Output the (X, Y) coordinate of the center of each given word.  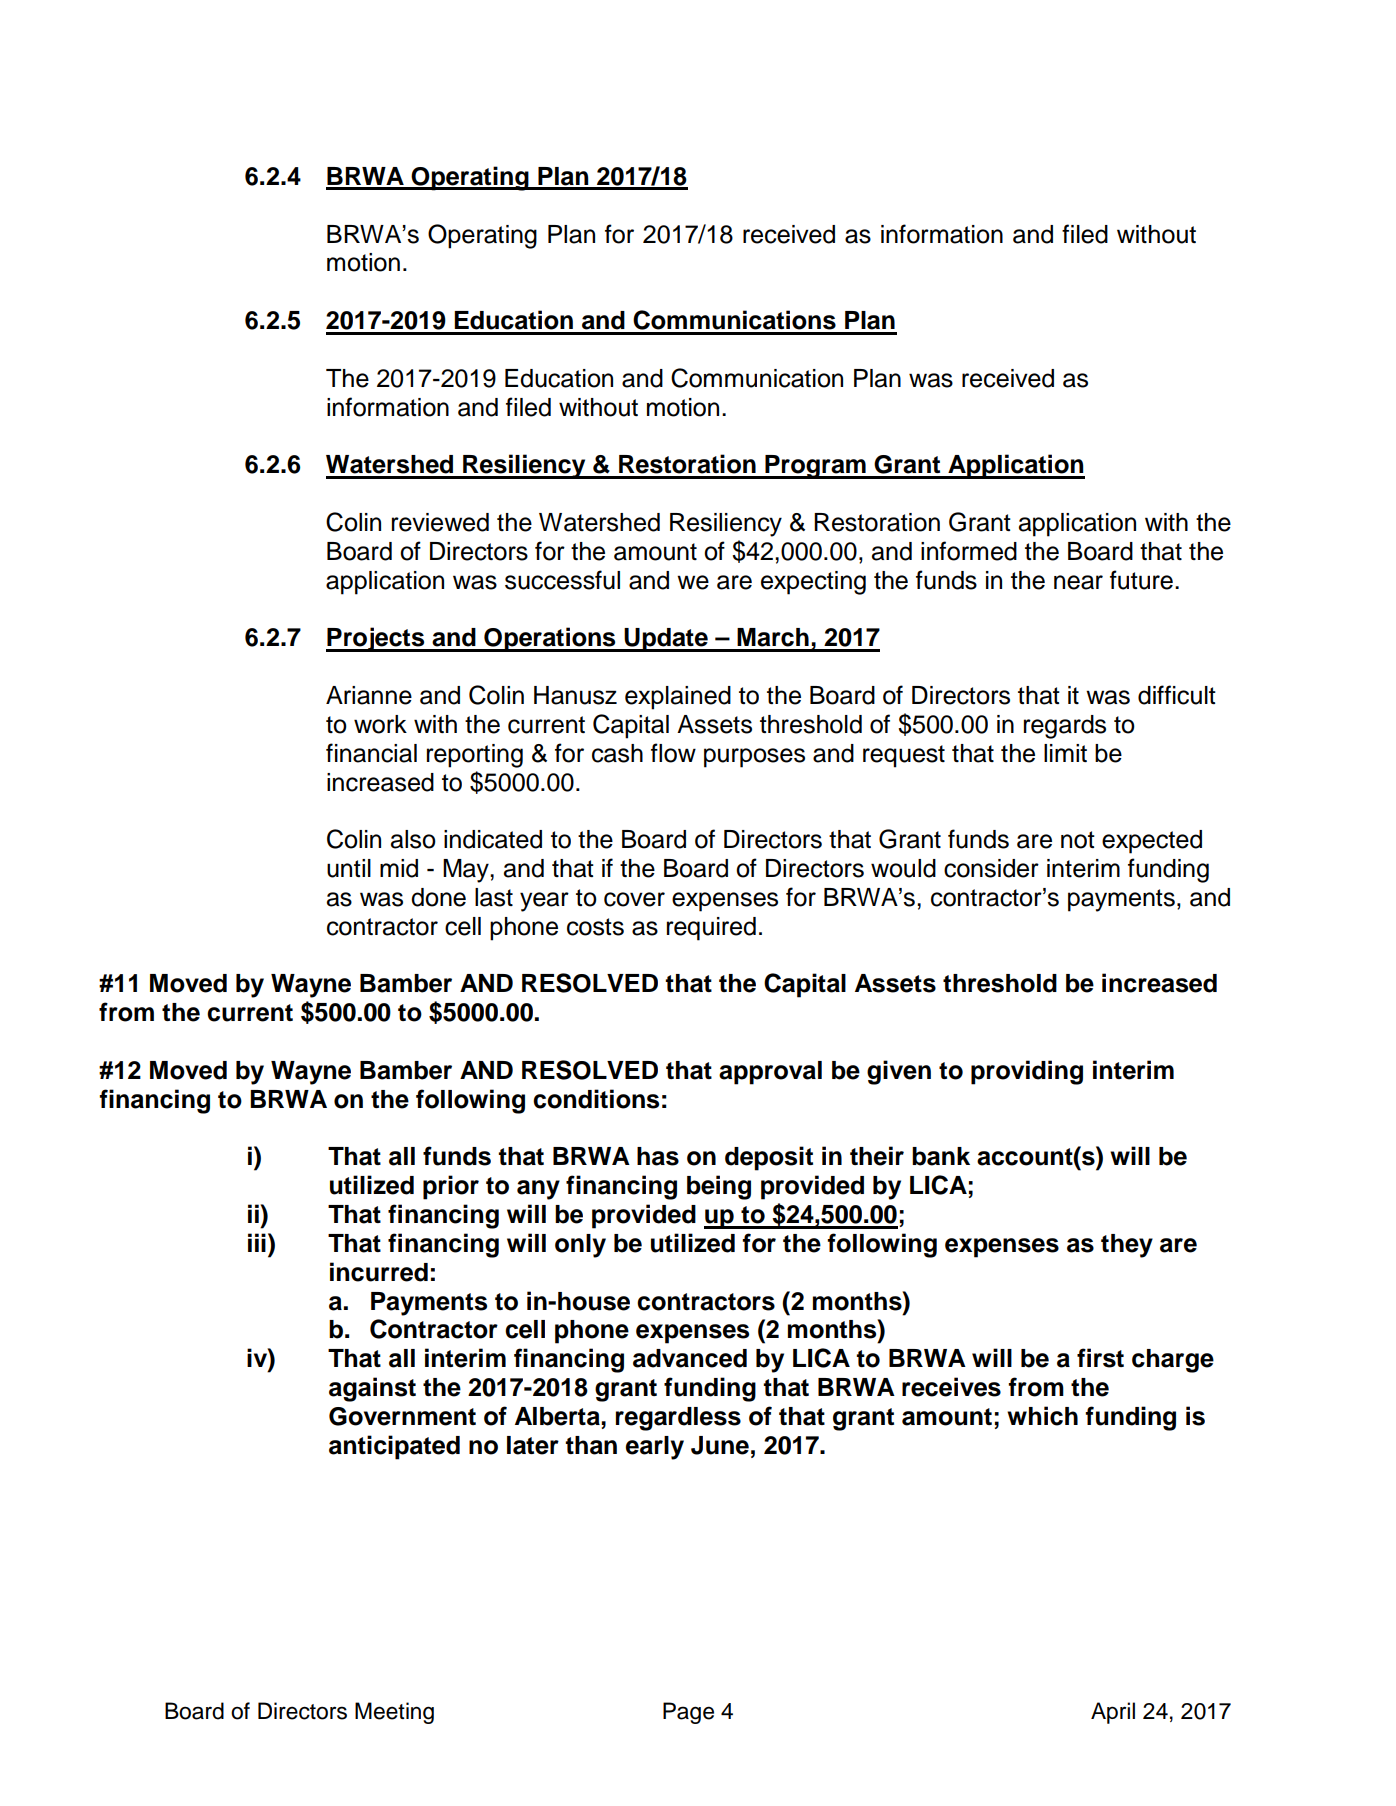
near (1078, 582)
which (1042, 1416)
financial (371, 753)
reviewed (440, 522)
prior (451, 1187)
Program (815, 467)
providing (1027, 1072)
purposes (754, 758)
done (438, 897)
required (711, 929)
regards (1065, 727)
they (1127, 1246)
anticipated (394, 1447)
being (719, 1187)
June (720, 1445)
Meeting (394, 1713)
